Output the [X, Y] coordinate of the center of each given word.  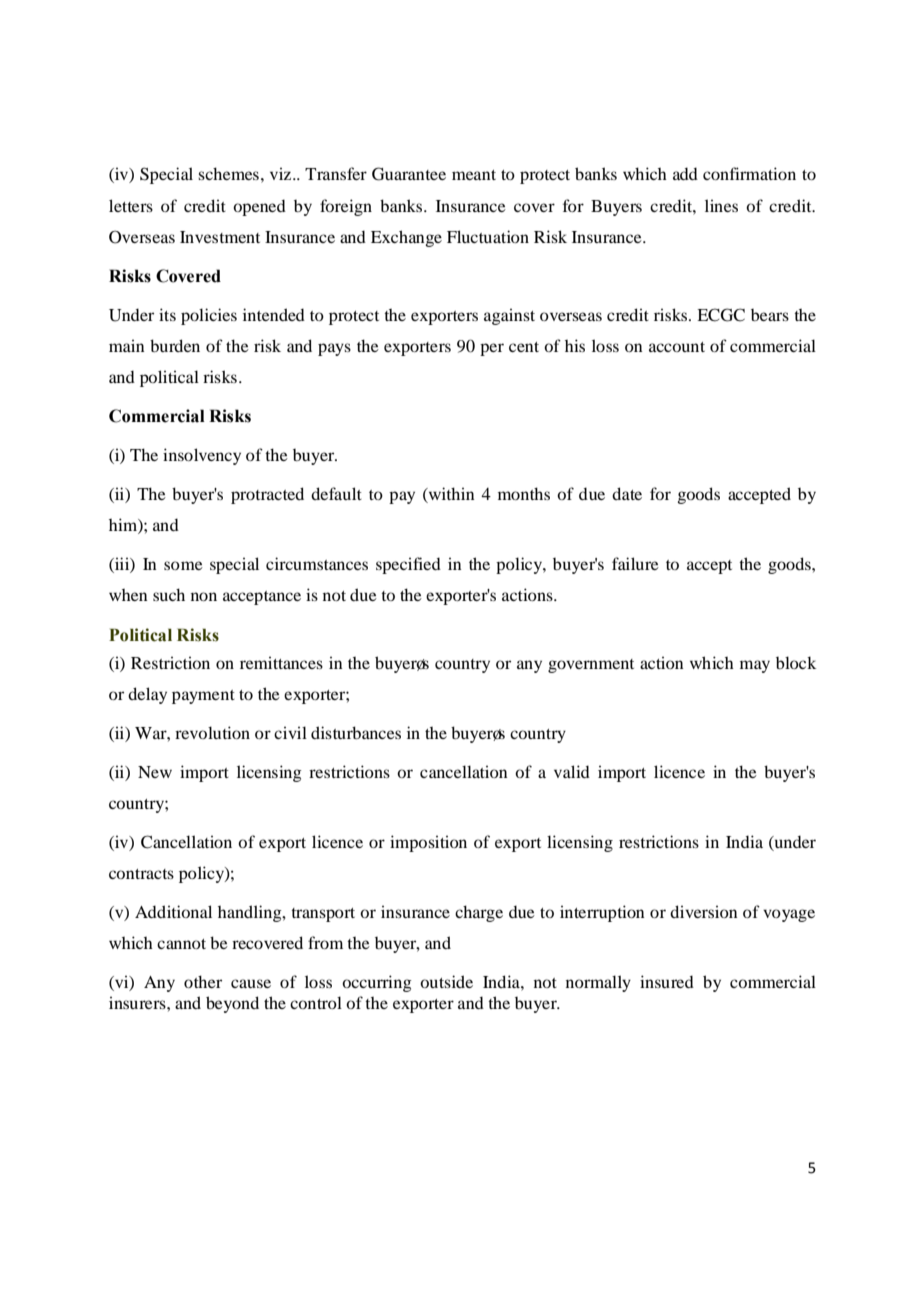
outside [446, 981]
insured [667, 981]
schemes [228, 173]
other [203, 981]
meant [474, 175]
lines [721, 205]
